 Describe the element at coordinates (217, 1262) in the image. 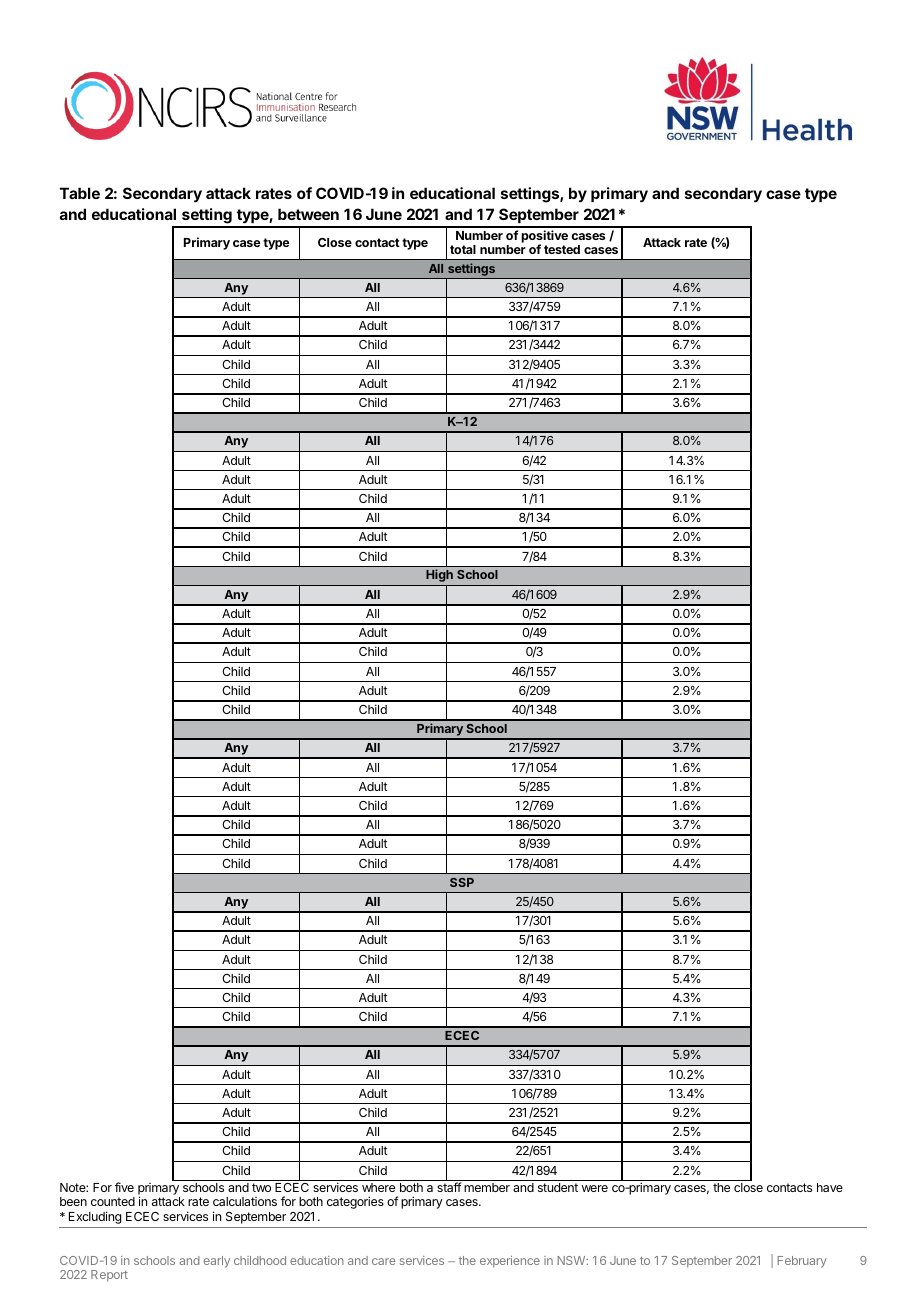

I see `early` at that location.
